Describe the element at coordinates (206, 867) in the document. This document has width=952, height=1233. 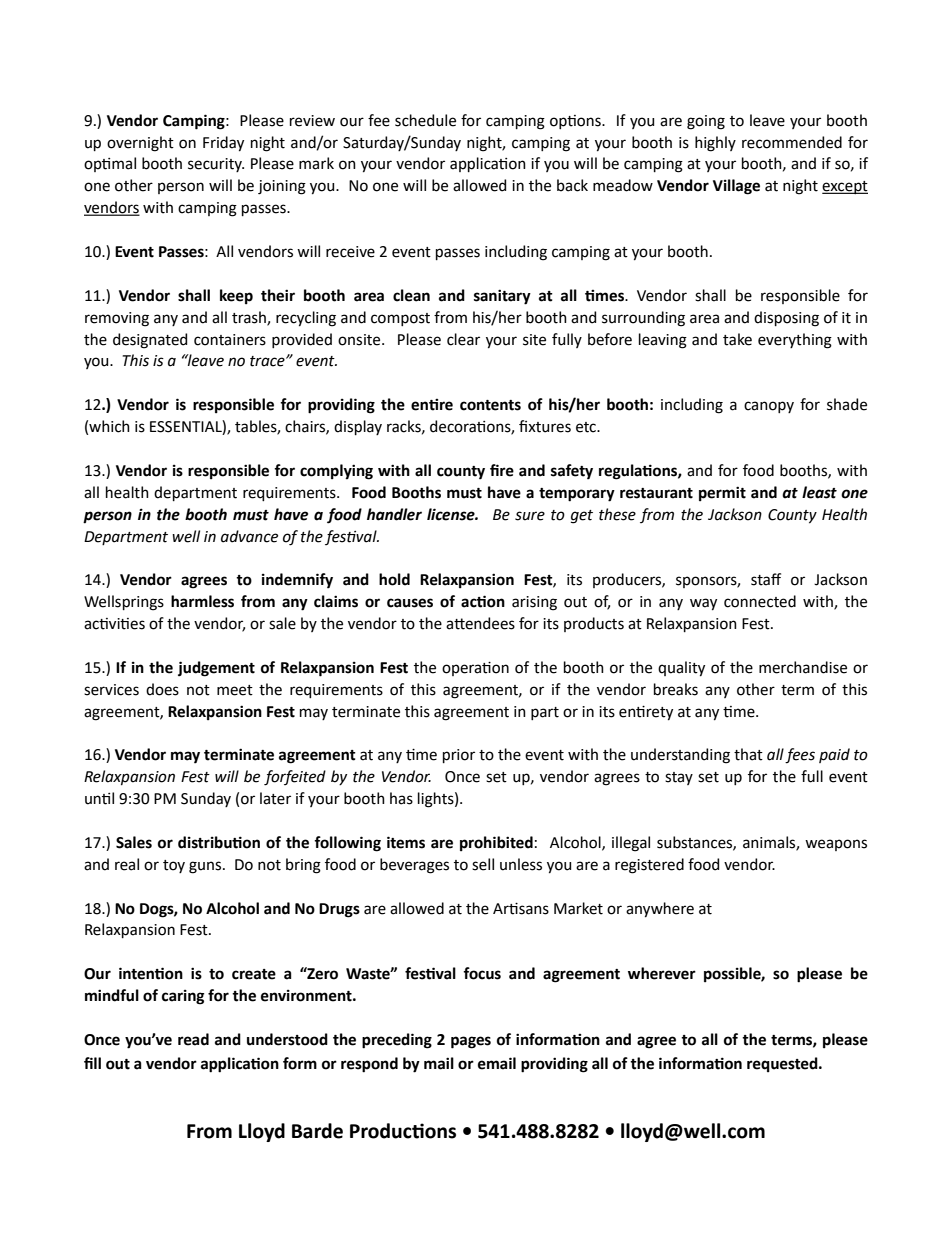
I see `guns` at that location.
